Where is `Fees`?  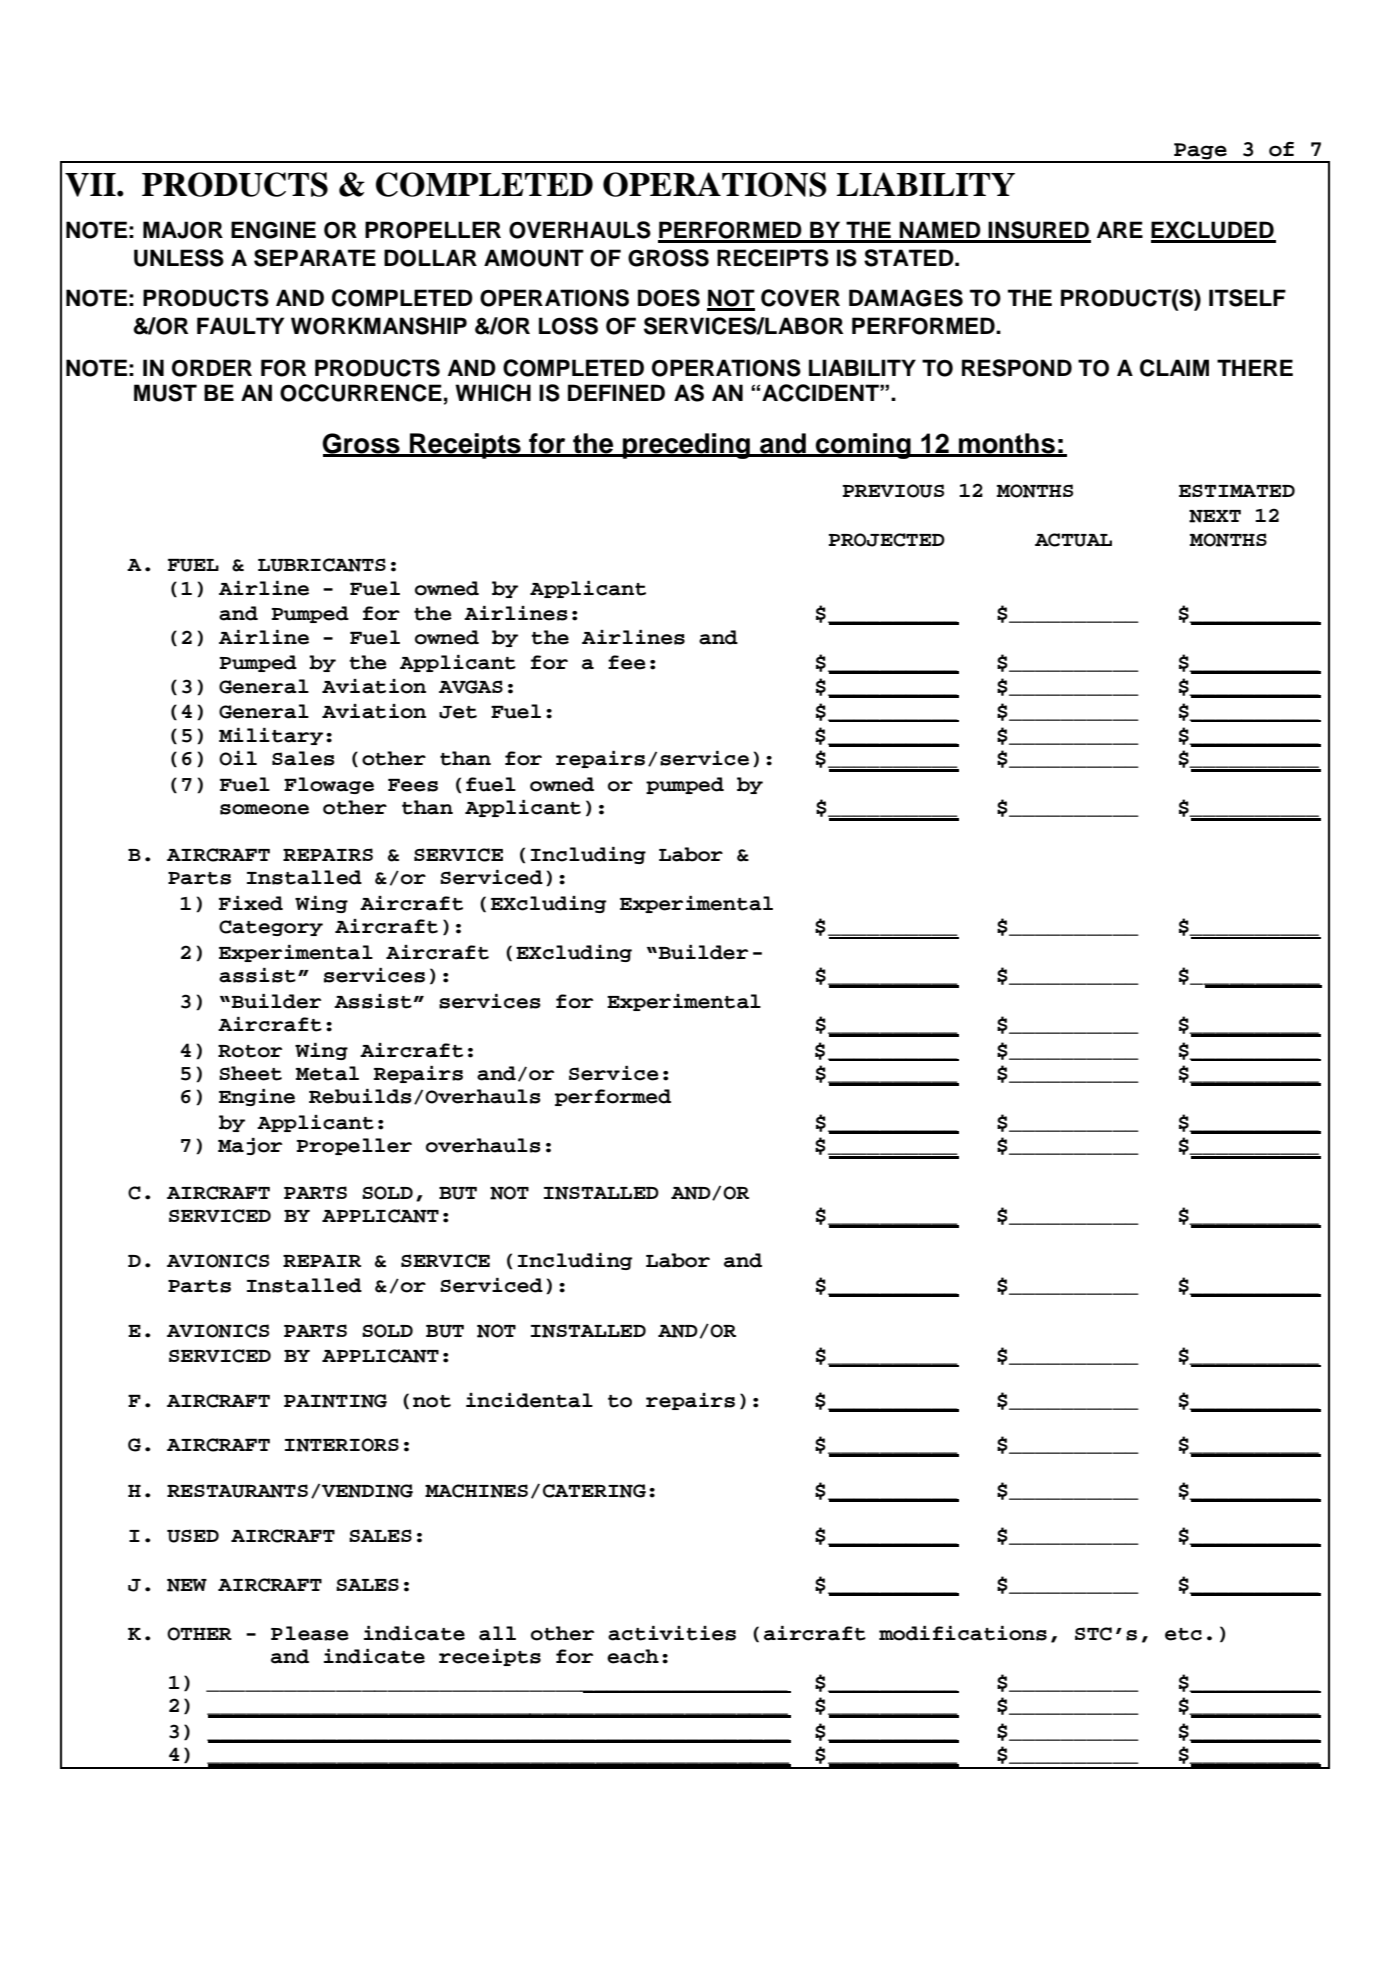 Fees is located at coordinates (413, 785).
